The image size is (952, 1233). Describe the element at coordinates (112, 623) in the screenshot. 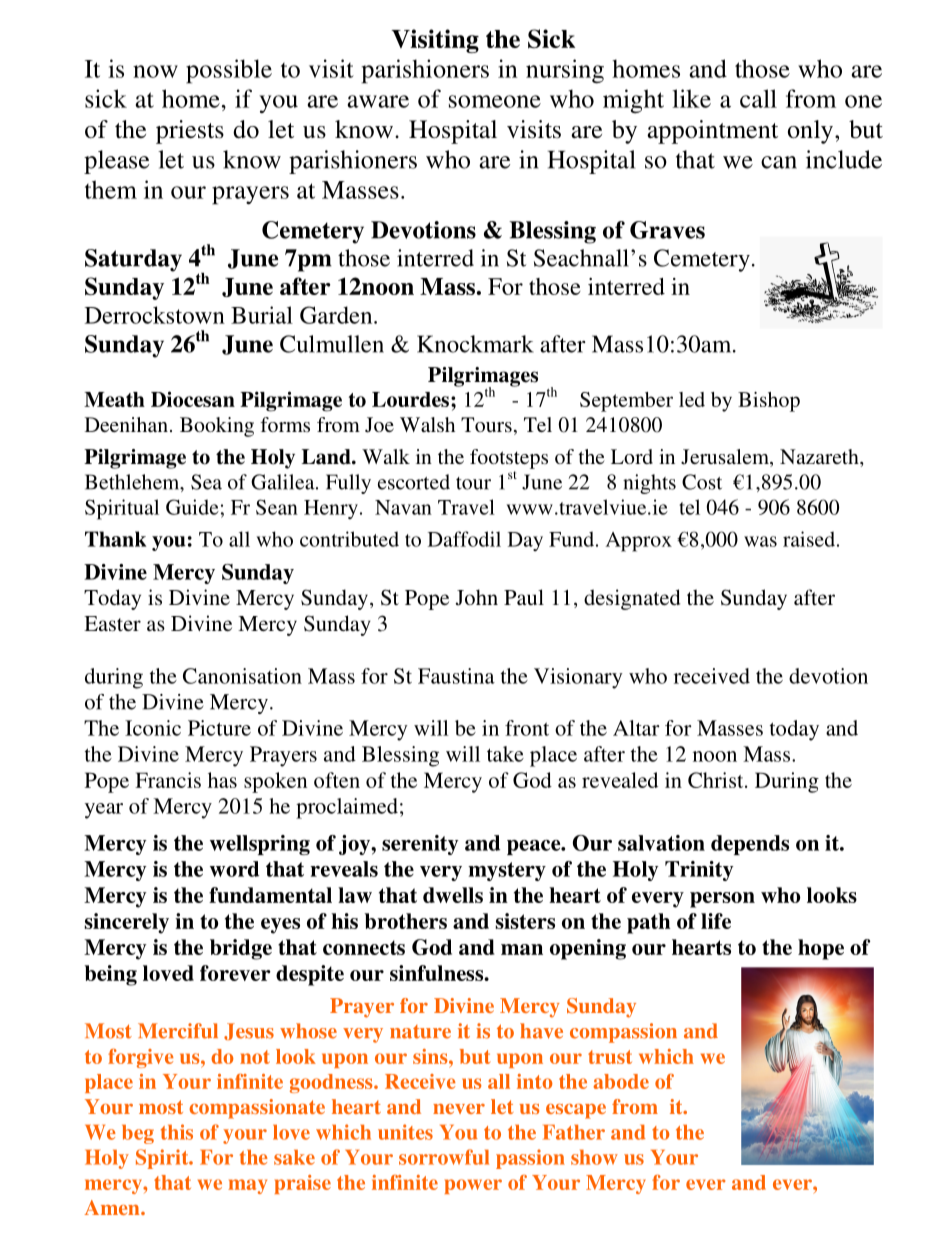

I see `Easter` at that location.
